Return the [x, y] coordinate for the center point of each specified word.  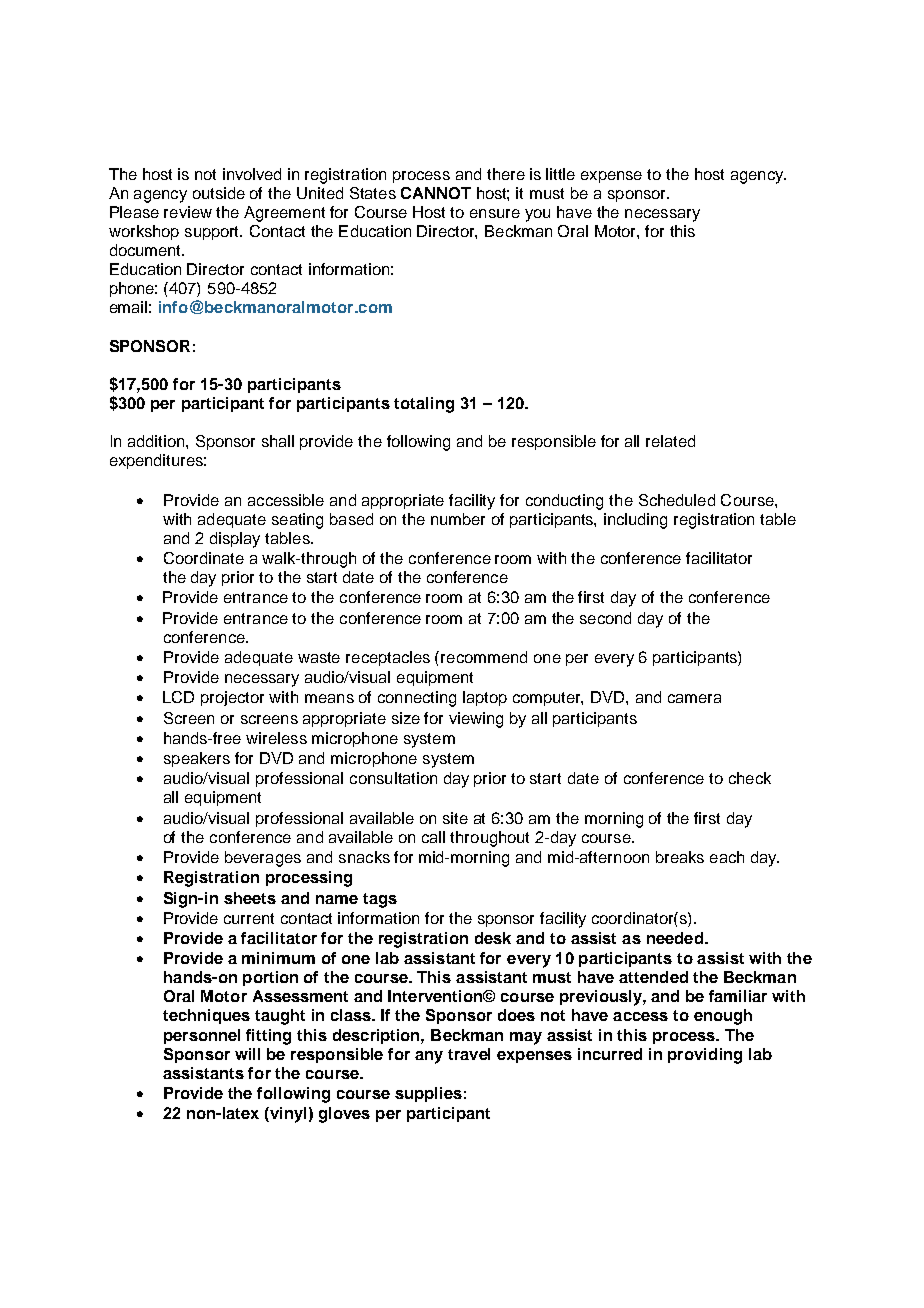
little [560, 174]
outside [219, 193]
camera [694, 698]
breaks [680, 857]
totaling [424, 405]
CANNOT [436, 193]
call [433, 837]
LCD [178, 697]
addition [157, 441]
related [670, 441]
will [247, 1054]
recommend [484, 657]
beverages [263, 859]
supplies [428, 1094]
